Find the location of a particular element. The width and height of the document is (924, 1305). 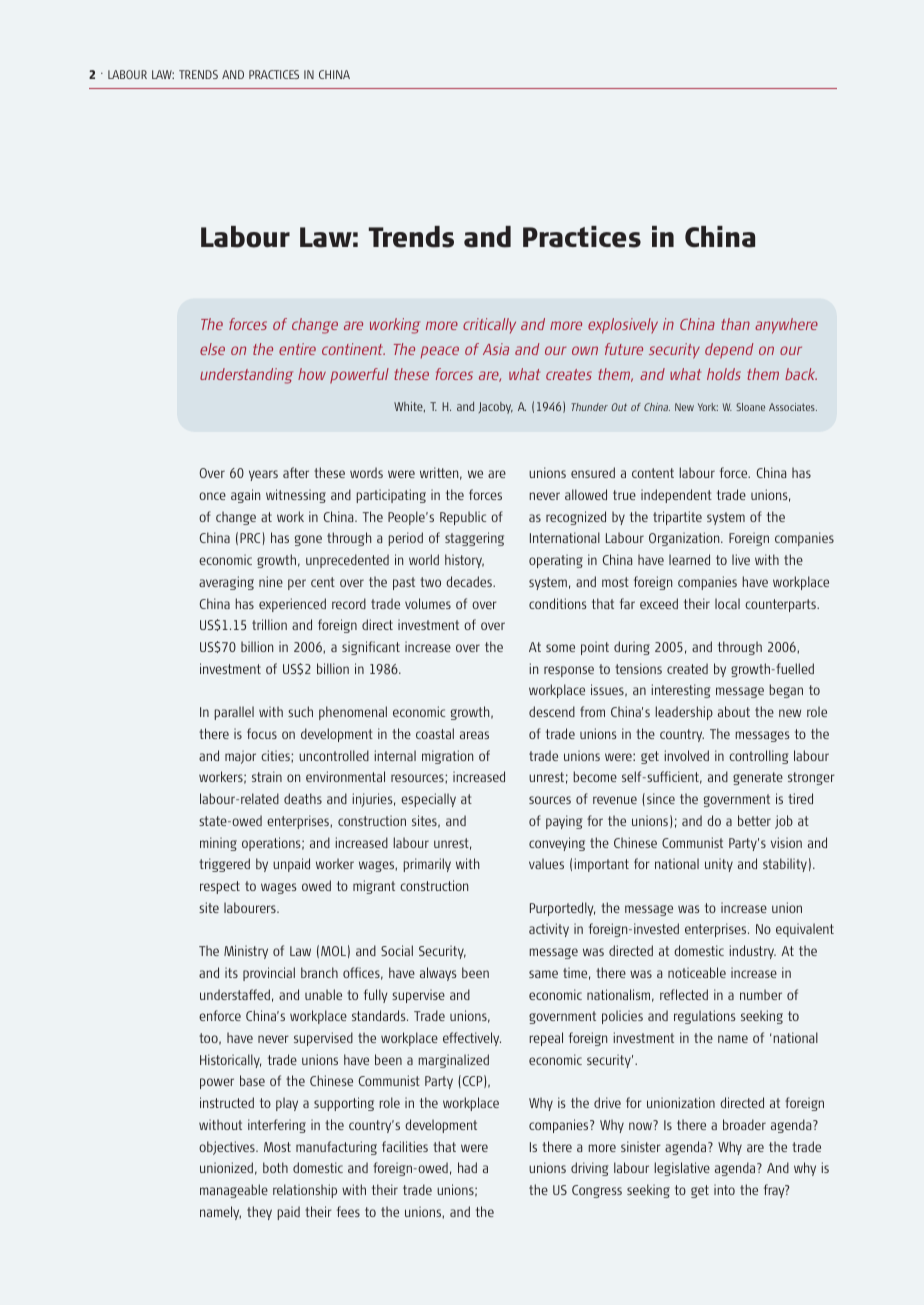

provincial is located at coordinates (269, 974).
